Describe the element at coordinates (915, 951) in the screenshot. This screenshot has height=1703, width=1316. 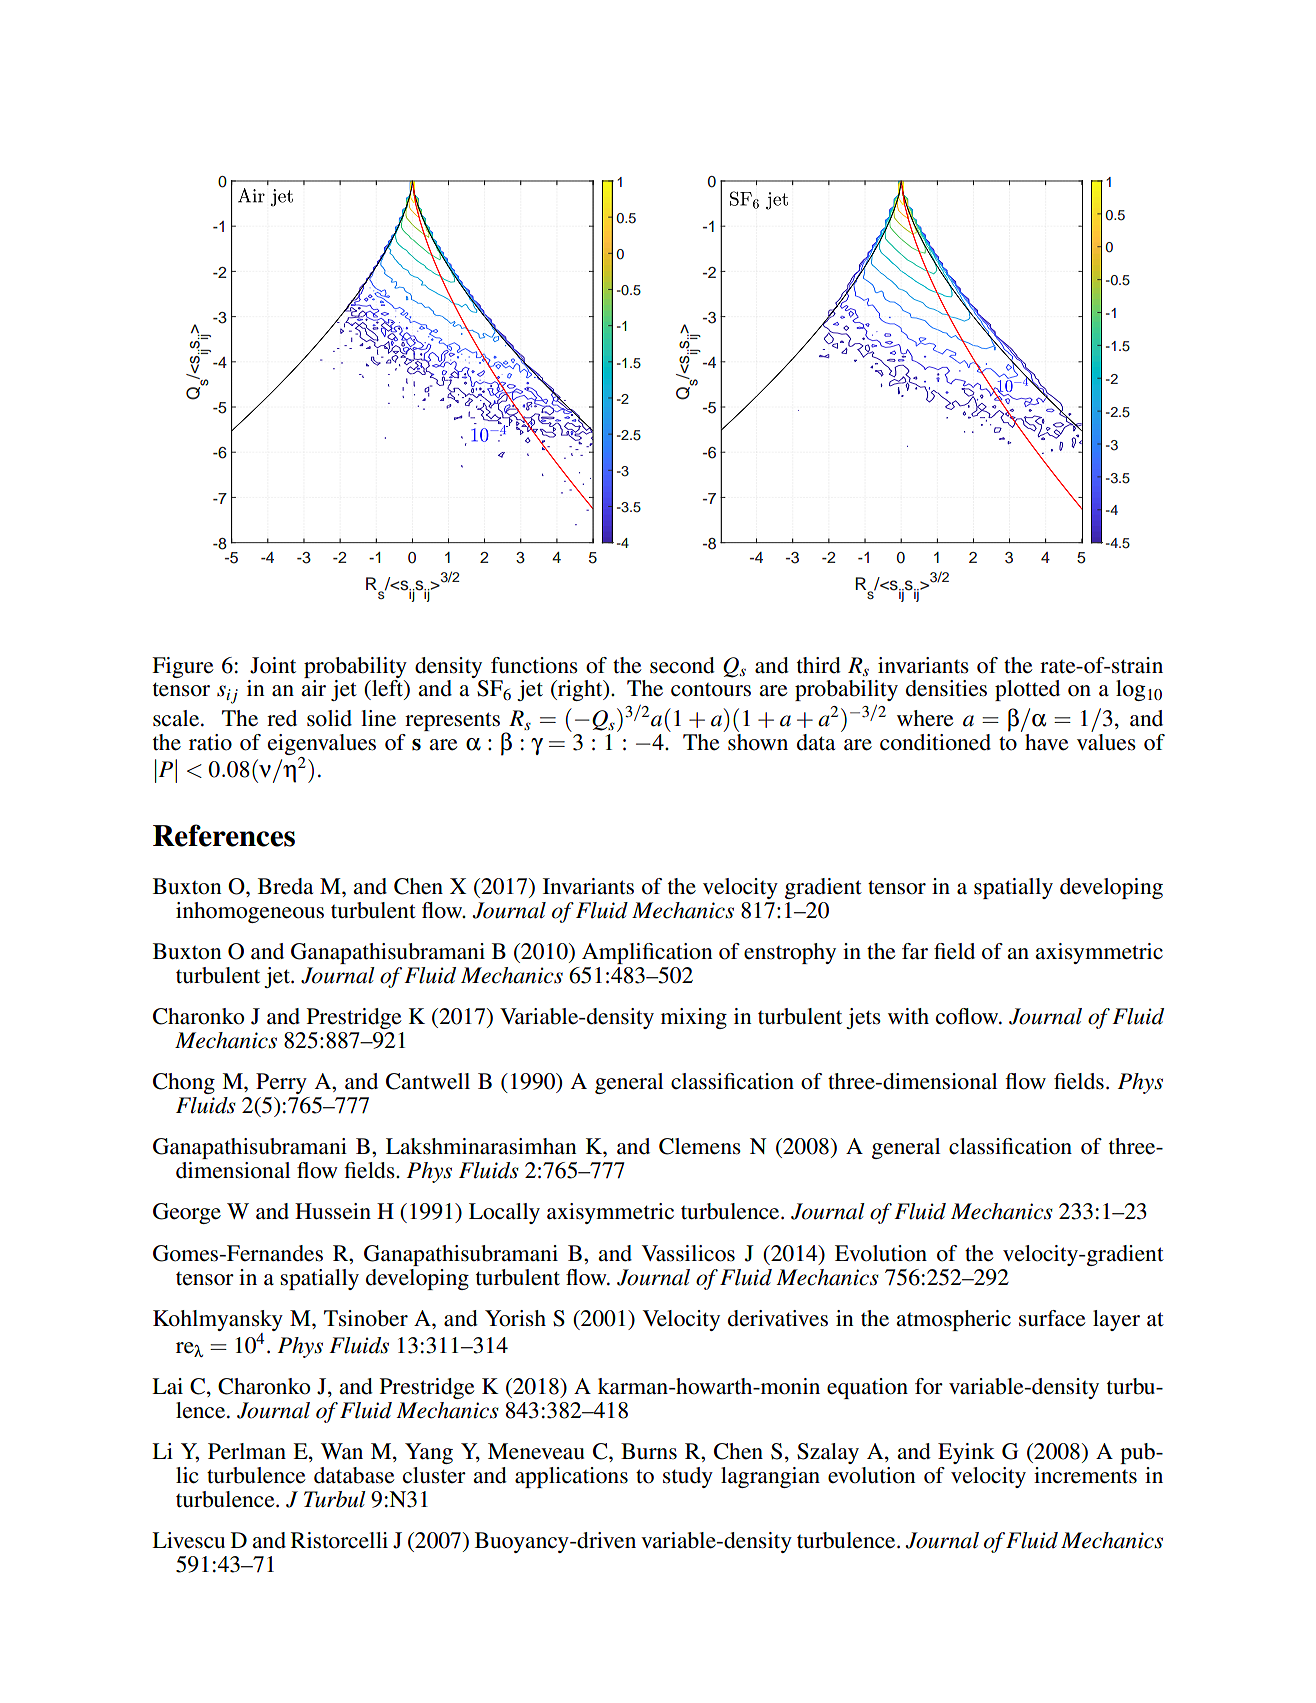
I see `far` at that location.
